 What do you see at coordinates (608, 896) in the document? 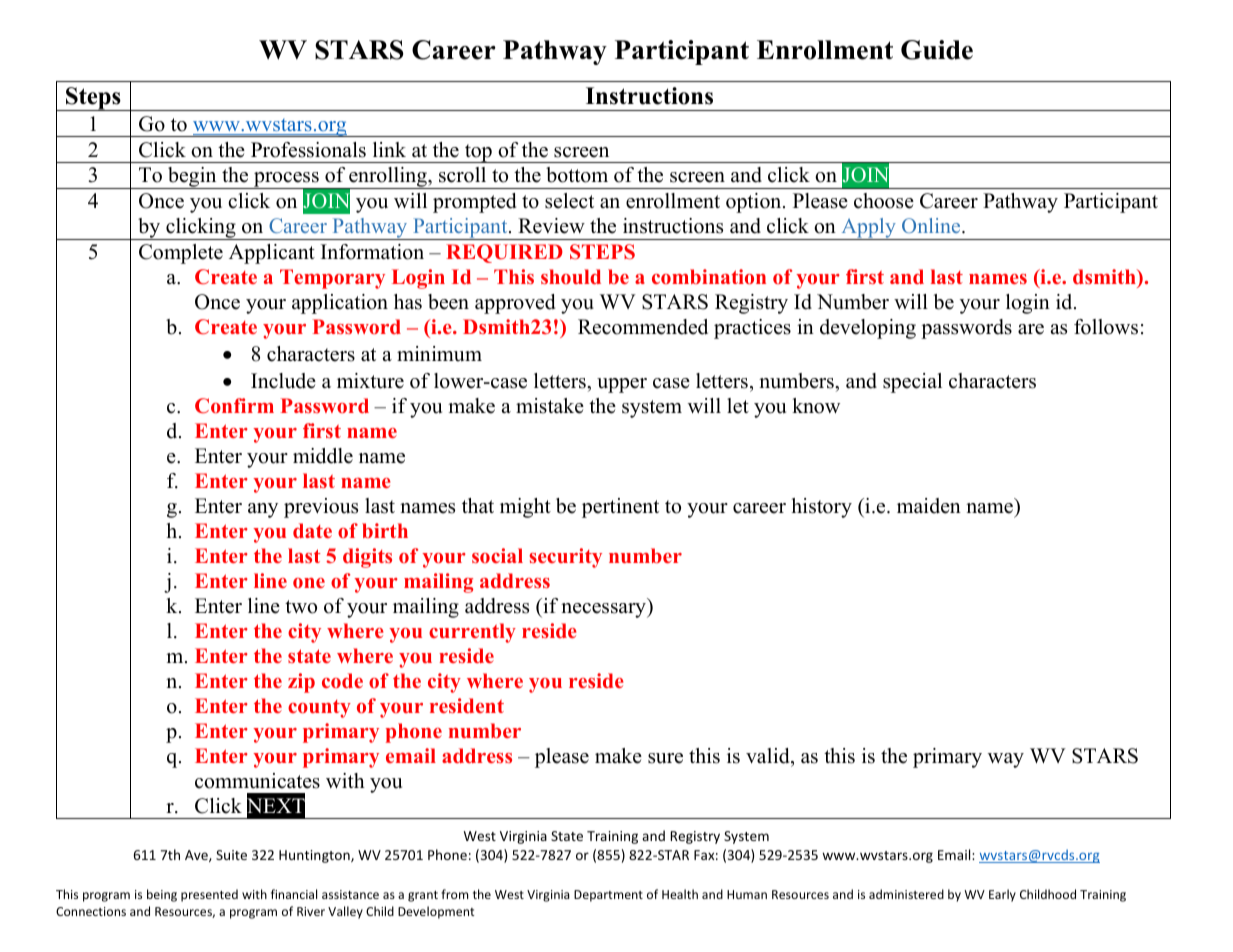
I see `Department` at bounding box center [608, 896].
